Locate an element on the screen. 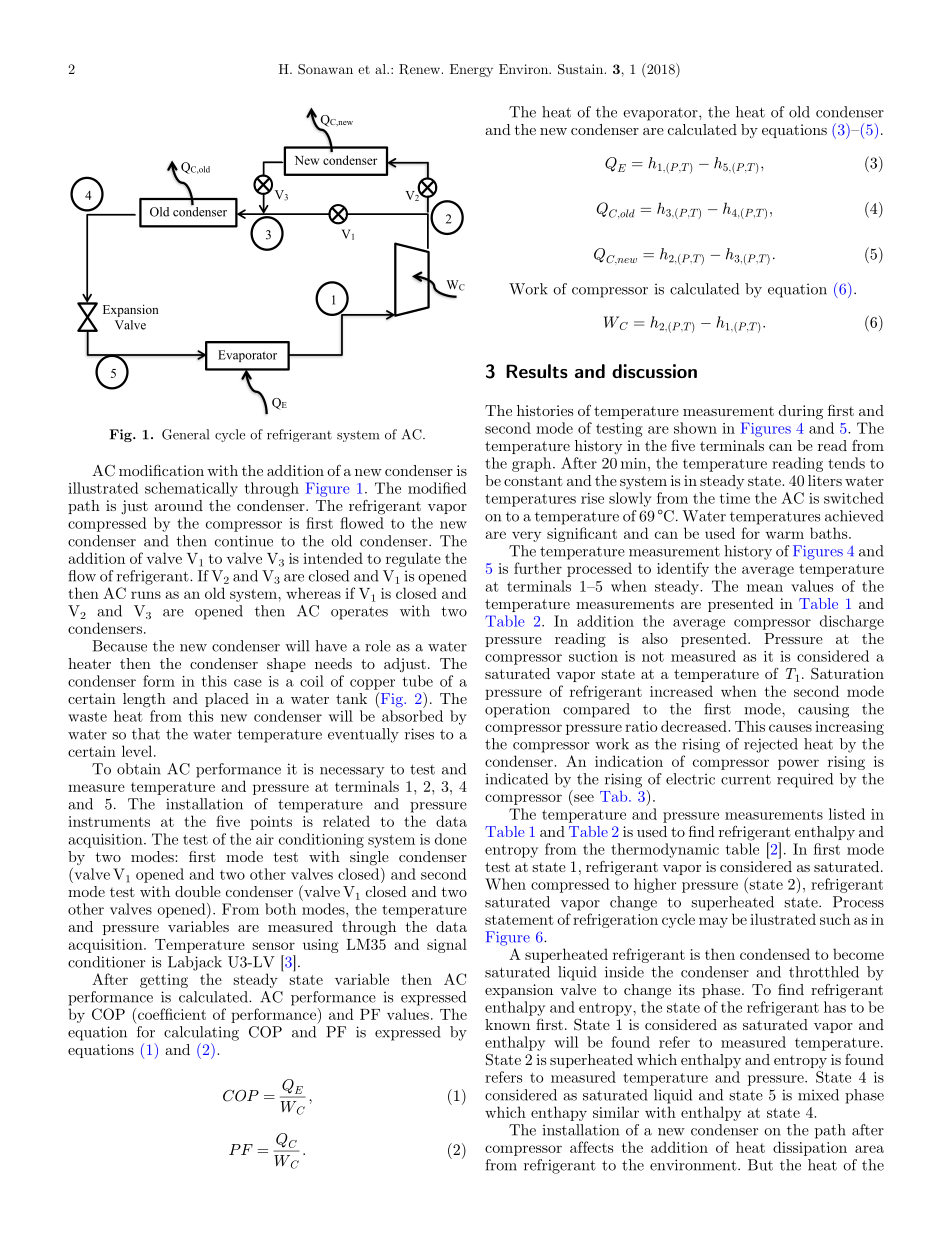  General is located at coordinates (185, 434).
